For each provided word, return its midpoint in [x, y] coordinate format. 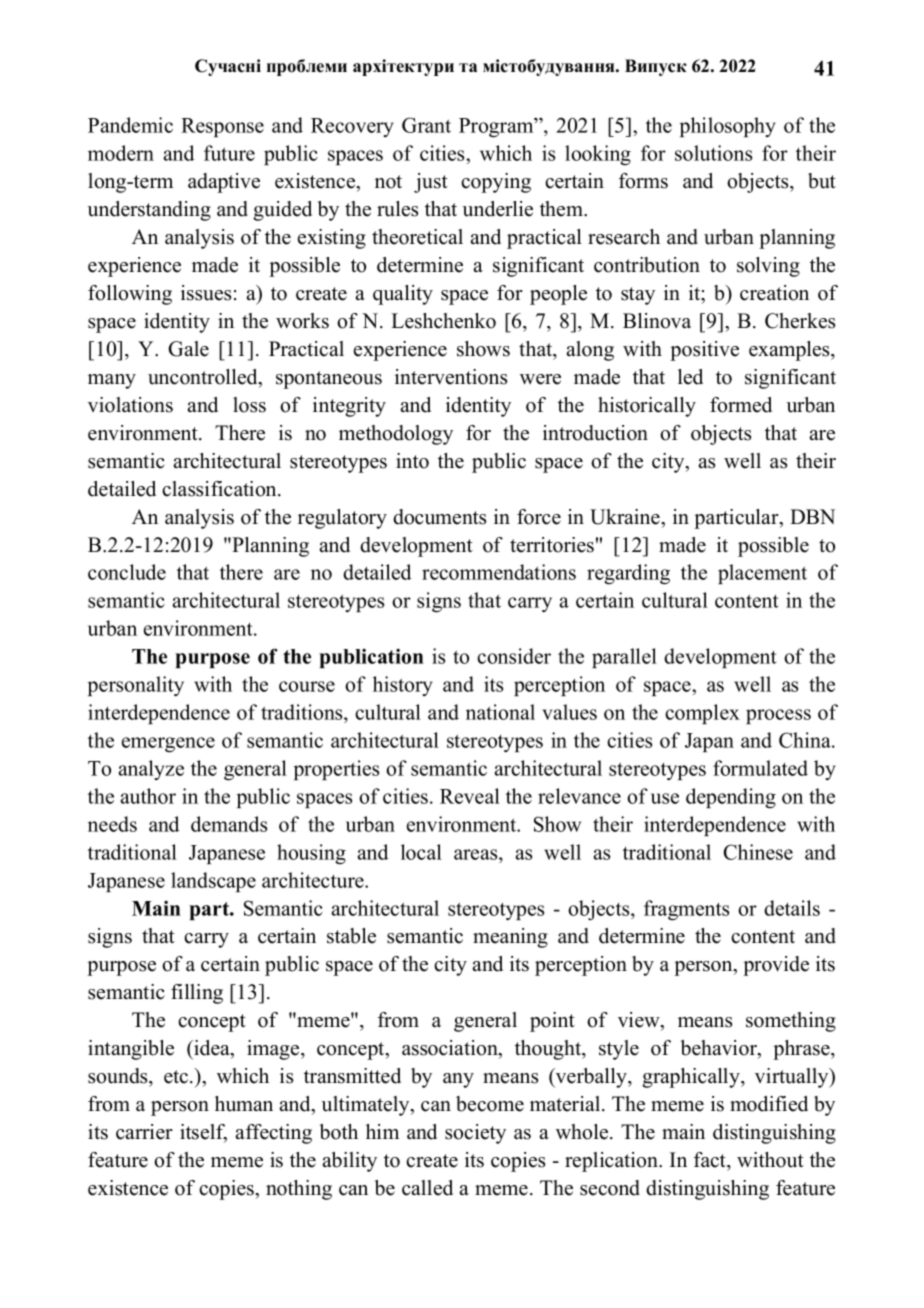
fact [711, 1160]
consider [514, 656]
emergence [168, 745]
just [431, 183]
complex [702, 714]
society [475, 1134]
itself [203, 1133]
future [229, 153]
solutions [713, 153]
